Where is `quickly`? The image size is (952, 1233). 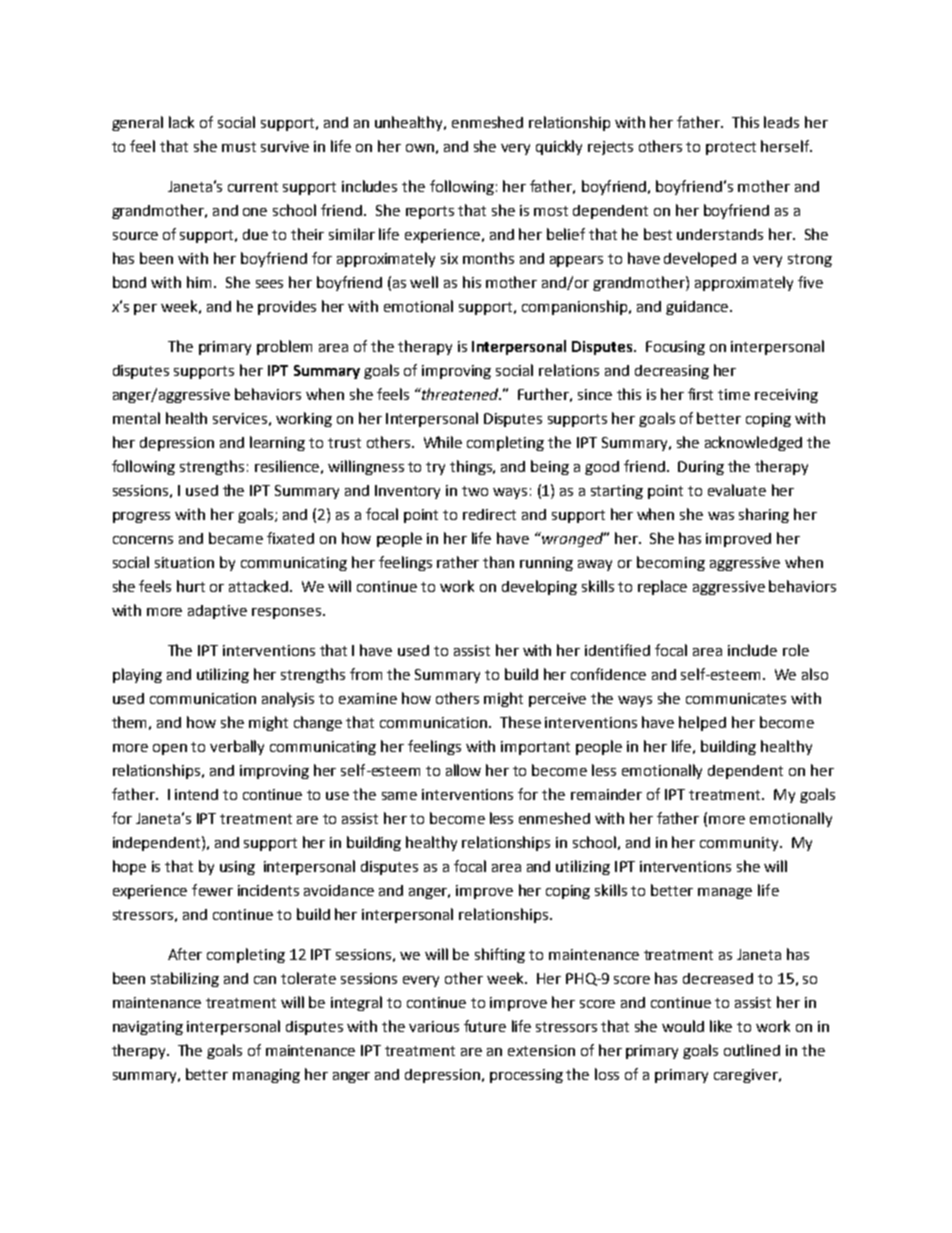 quickly is located at coordinates (559, 147).
